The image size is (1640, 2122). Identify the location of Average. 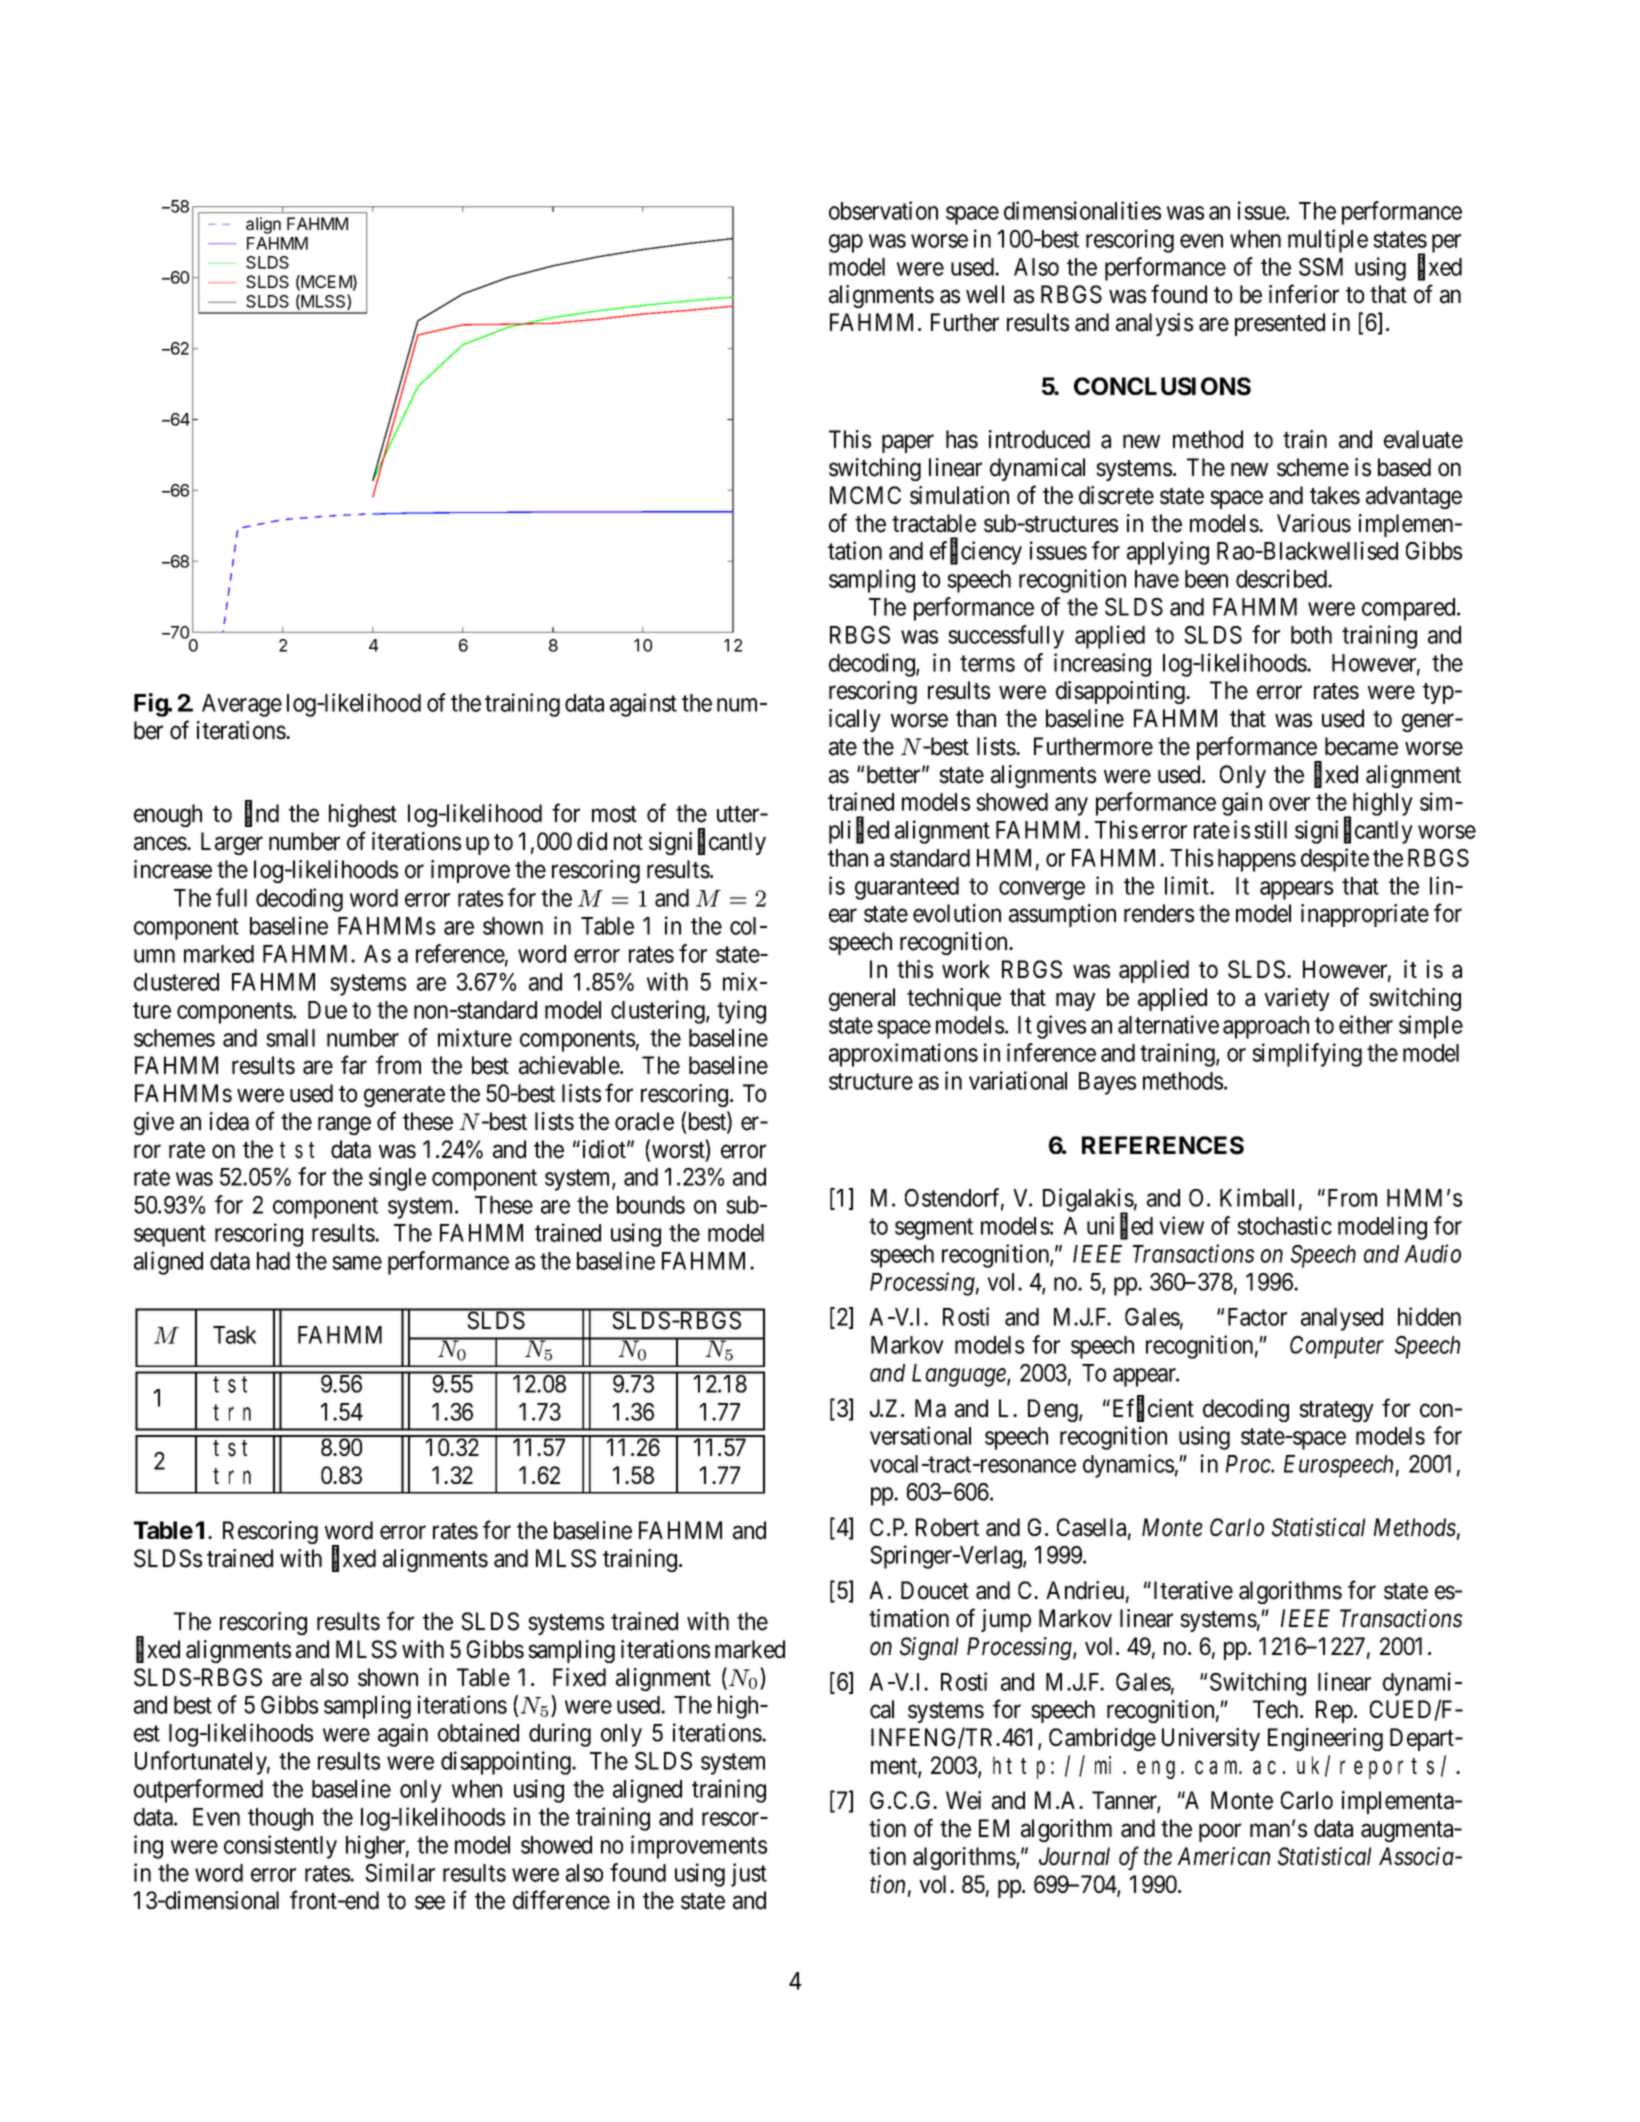
(242, 705).
